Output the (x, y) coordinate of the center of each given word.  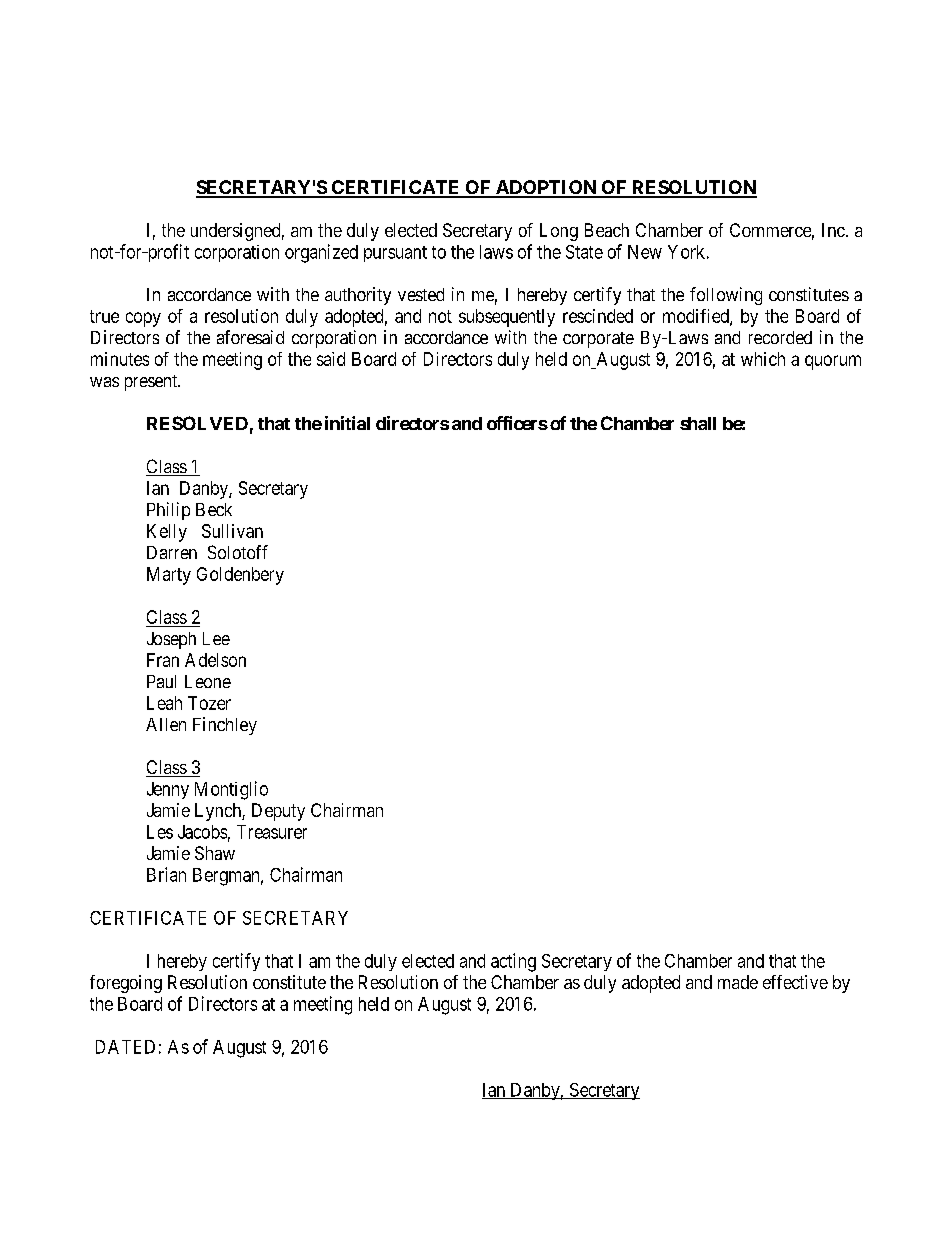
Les (160, 832)
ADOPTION (545, 188)
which (763, 359)
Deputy (278, 812)
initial (347, 423)
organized (321, 253)
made (738, 982)
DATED (125, 1047)
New (645, 252)
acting (513, 962)
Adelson (215, 660)
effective (795, 982)
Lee (216, 638)
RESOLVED (197, 423)
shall (698, 423)
